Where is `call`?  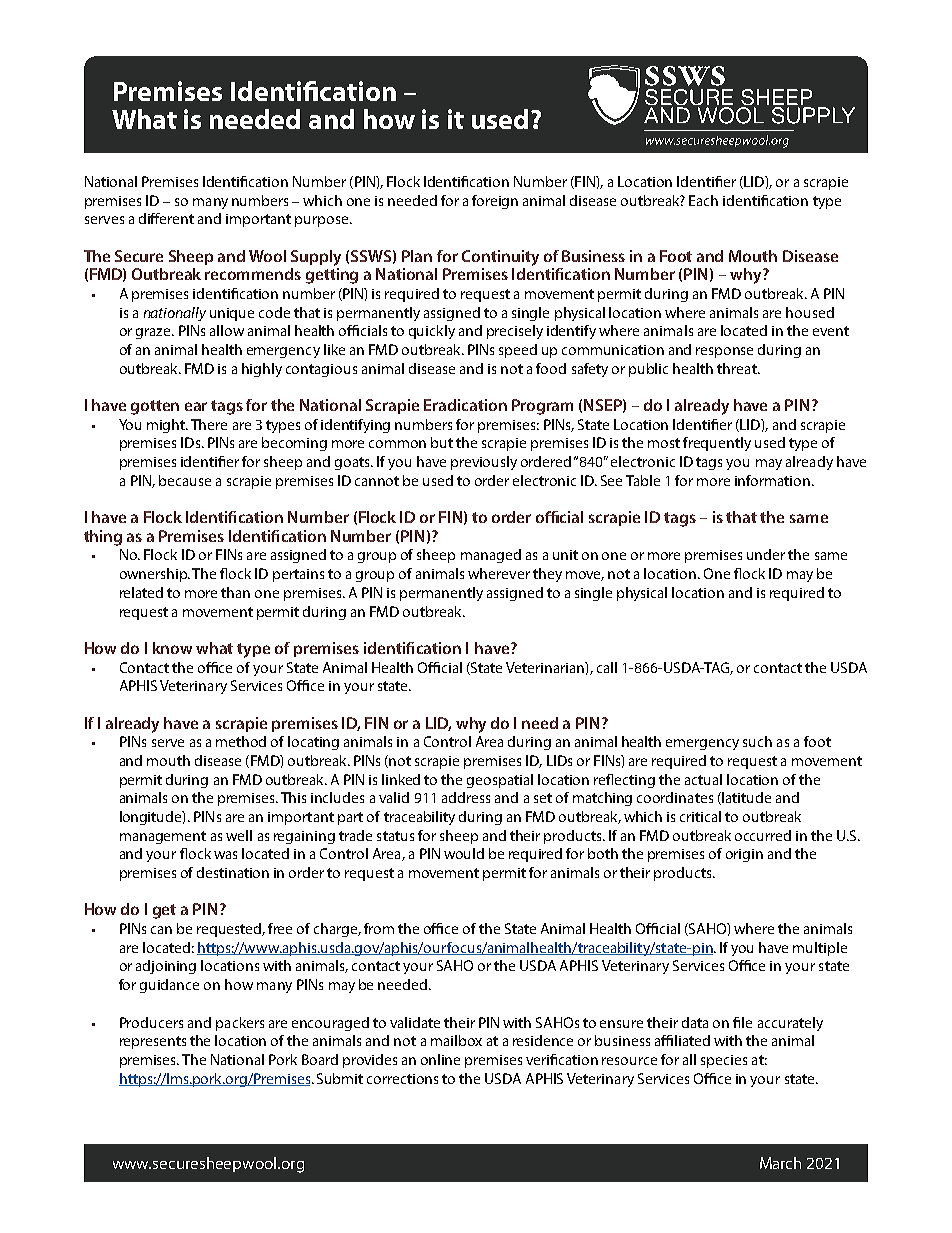 call is located at coordinates (607, 667).
